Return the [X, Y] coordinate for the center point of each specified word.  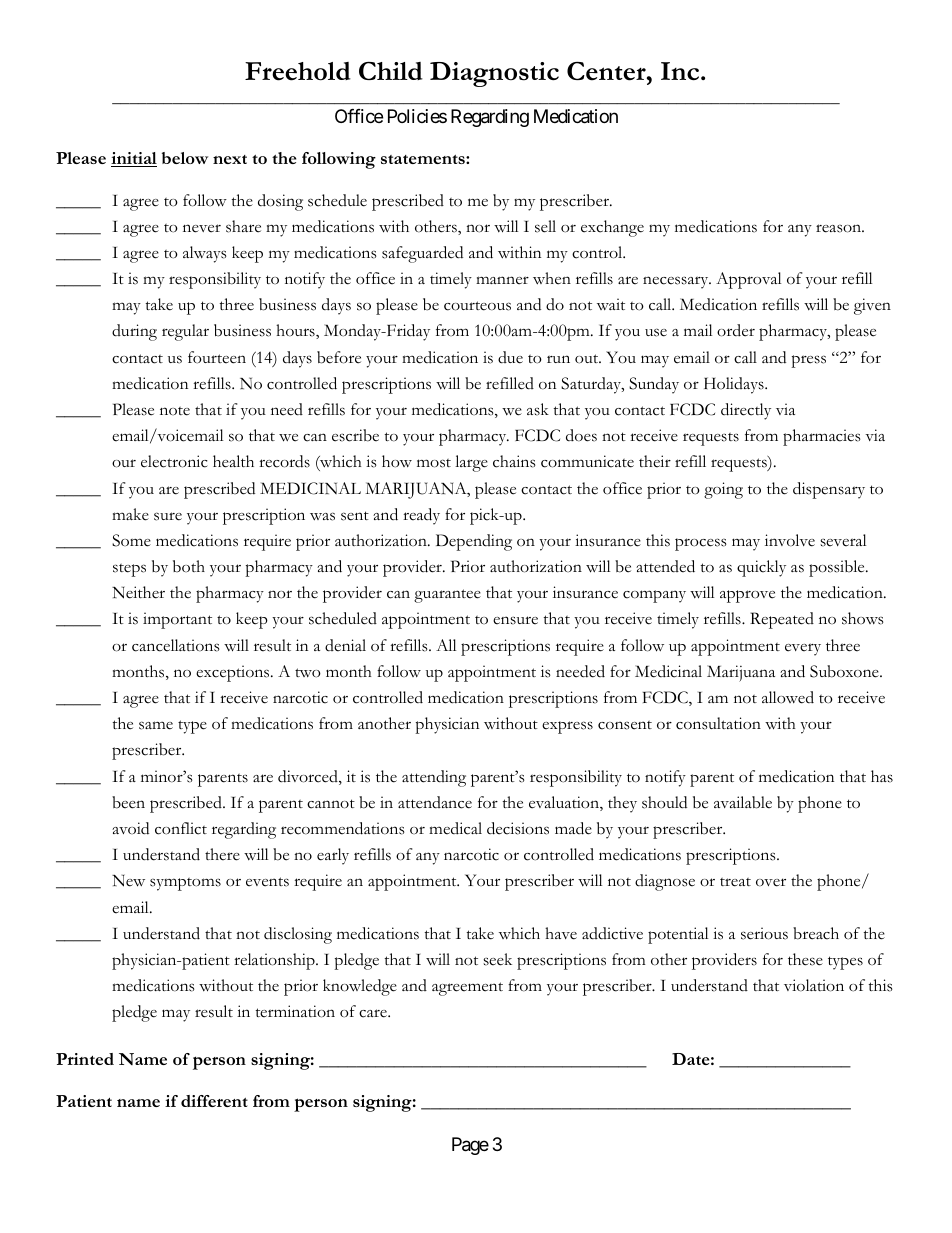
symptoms [185, 884]
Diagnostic [494, 74]
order [736, 330]
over [771, 882]
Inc [681, 71]
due [510, 357]
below [185, 158]
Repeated [782, 620]
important [177, 620]
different [214, 1101]
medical [455, 828]
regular [185, 332]
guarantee [447, 596]
